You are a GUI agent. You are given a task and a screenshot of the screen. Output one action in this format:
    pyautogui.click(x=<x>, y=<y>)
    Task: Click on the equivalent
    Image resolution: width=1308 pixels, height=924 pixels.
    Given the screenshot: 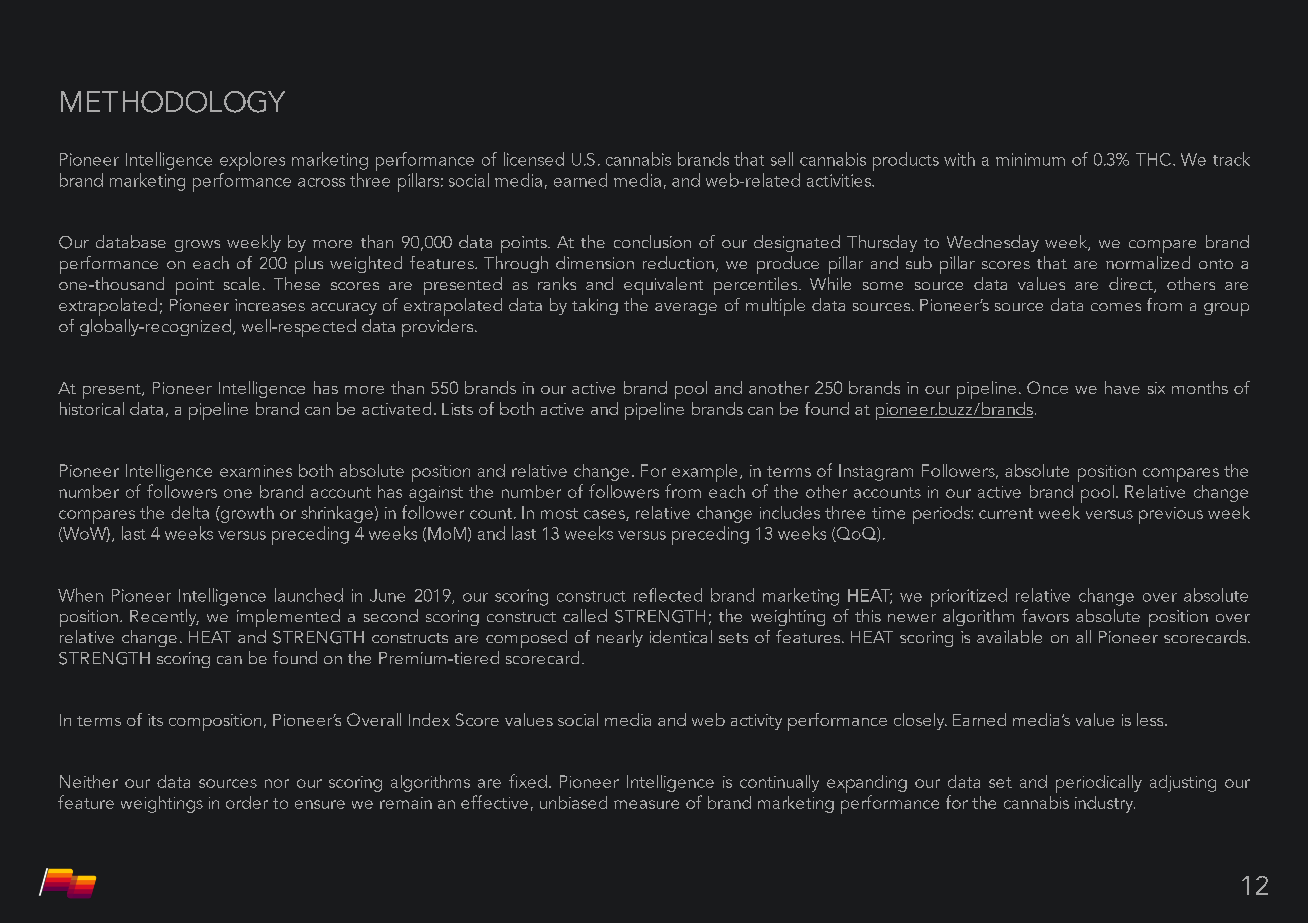 What is the action you would take?
    pyautogui.click(x=663, y=286)
